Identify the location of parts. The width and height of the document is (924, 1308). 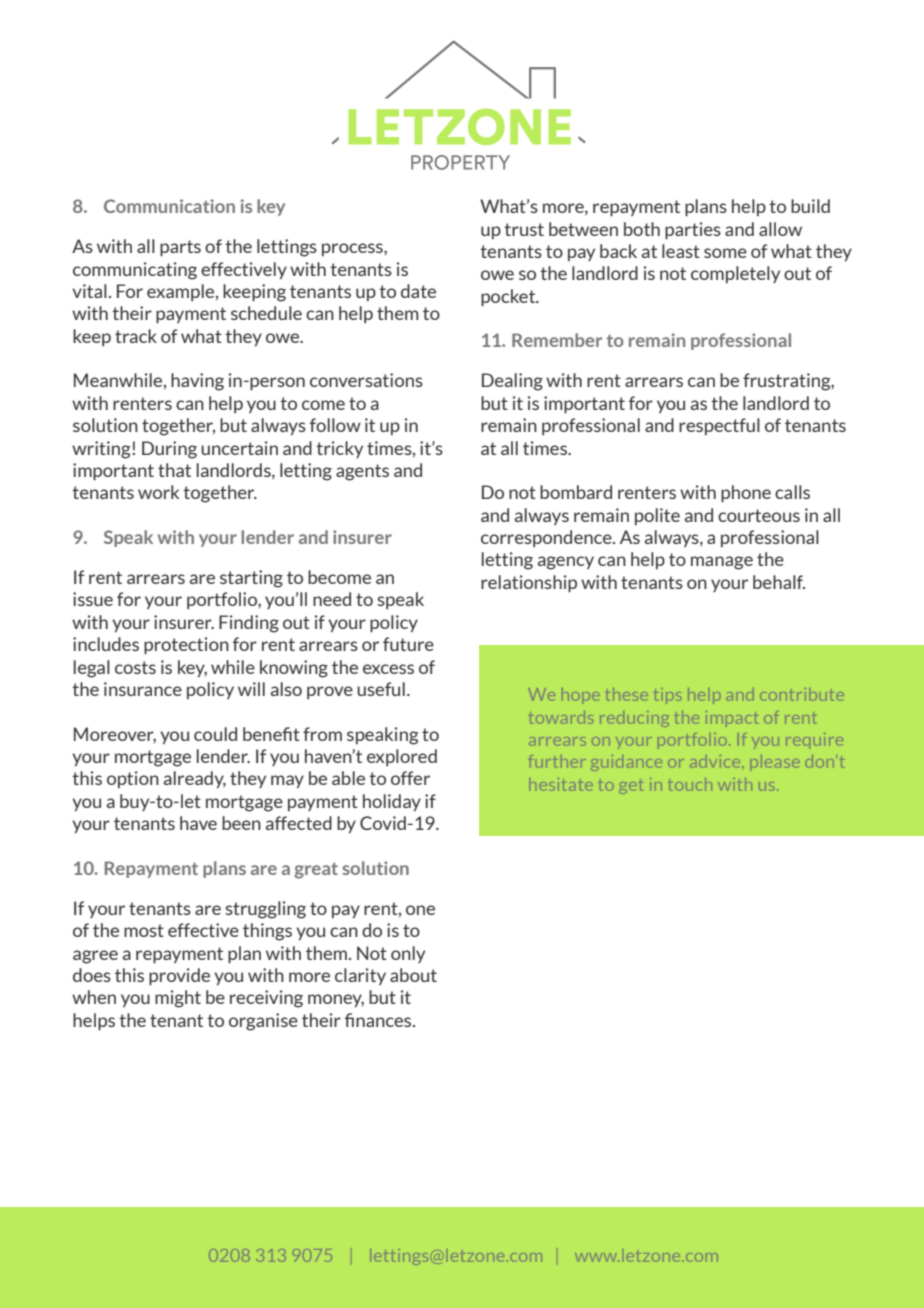
(180, 248).
